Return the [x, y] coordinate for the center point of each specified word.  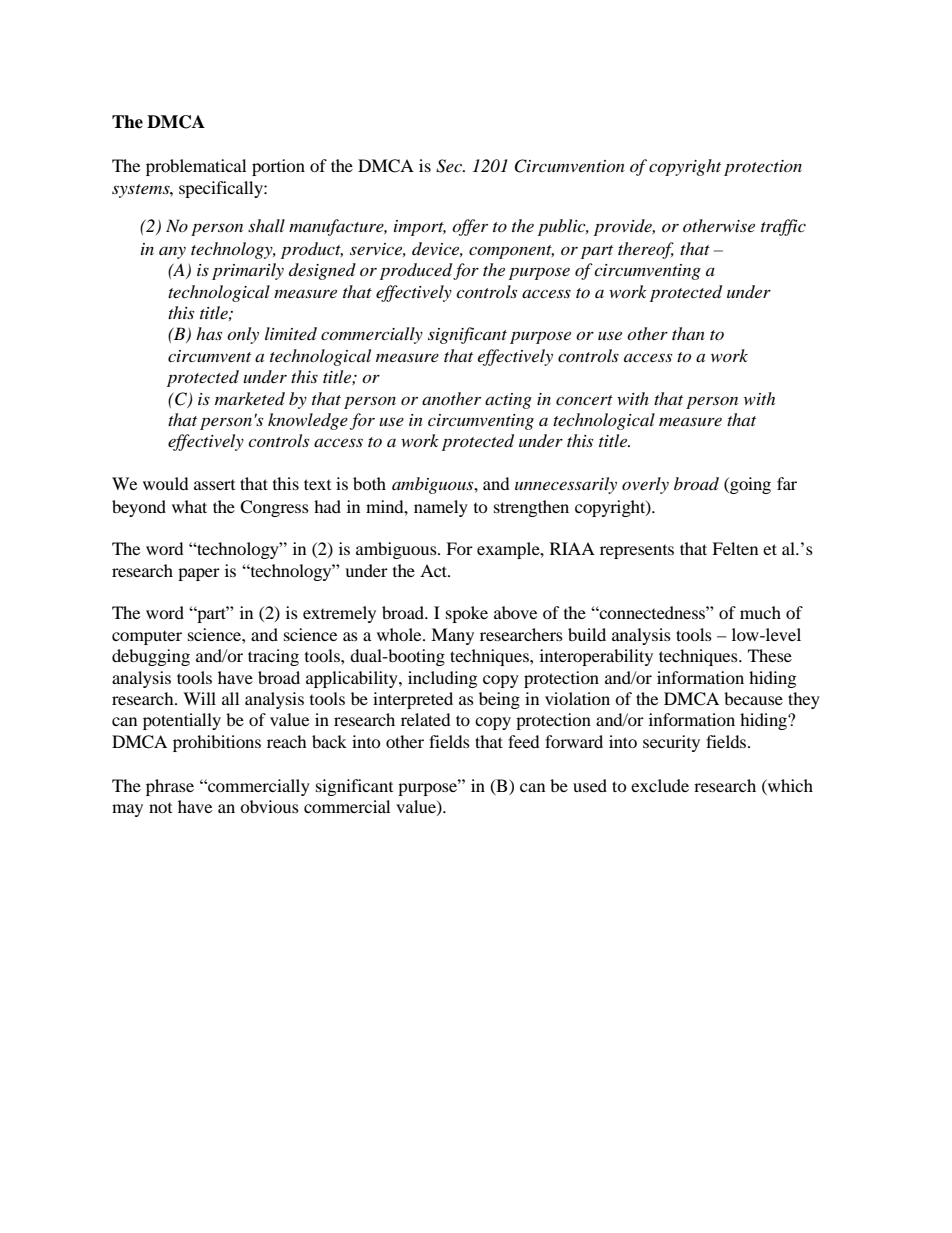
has [209, 333]
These [770, 655]
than [688, 333]
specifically [222, 189]
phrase [170, 787]
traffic [783, 227]
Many [452, 636]
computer [147, 638]
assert [214, 485]
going [749, 485]
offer [470, 227]
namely [441, 508]
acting [508, 401]
